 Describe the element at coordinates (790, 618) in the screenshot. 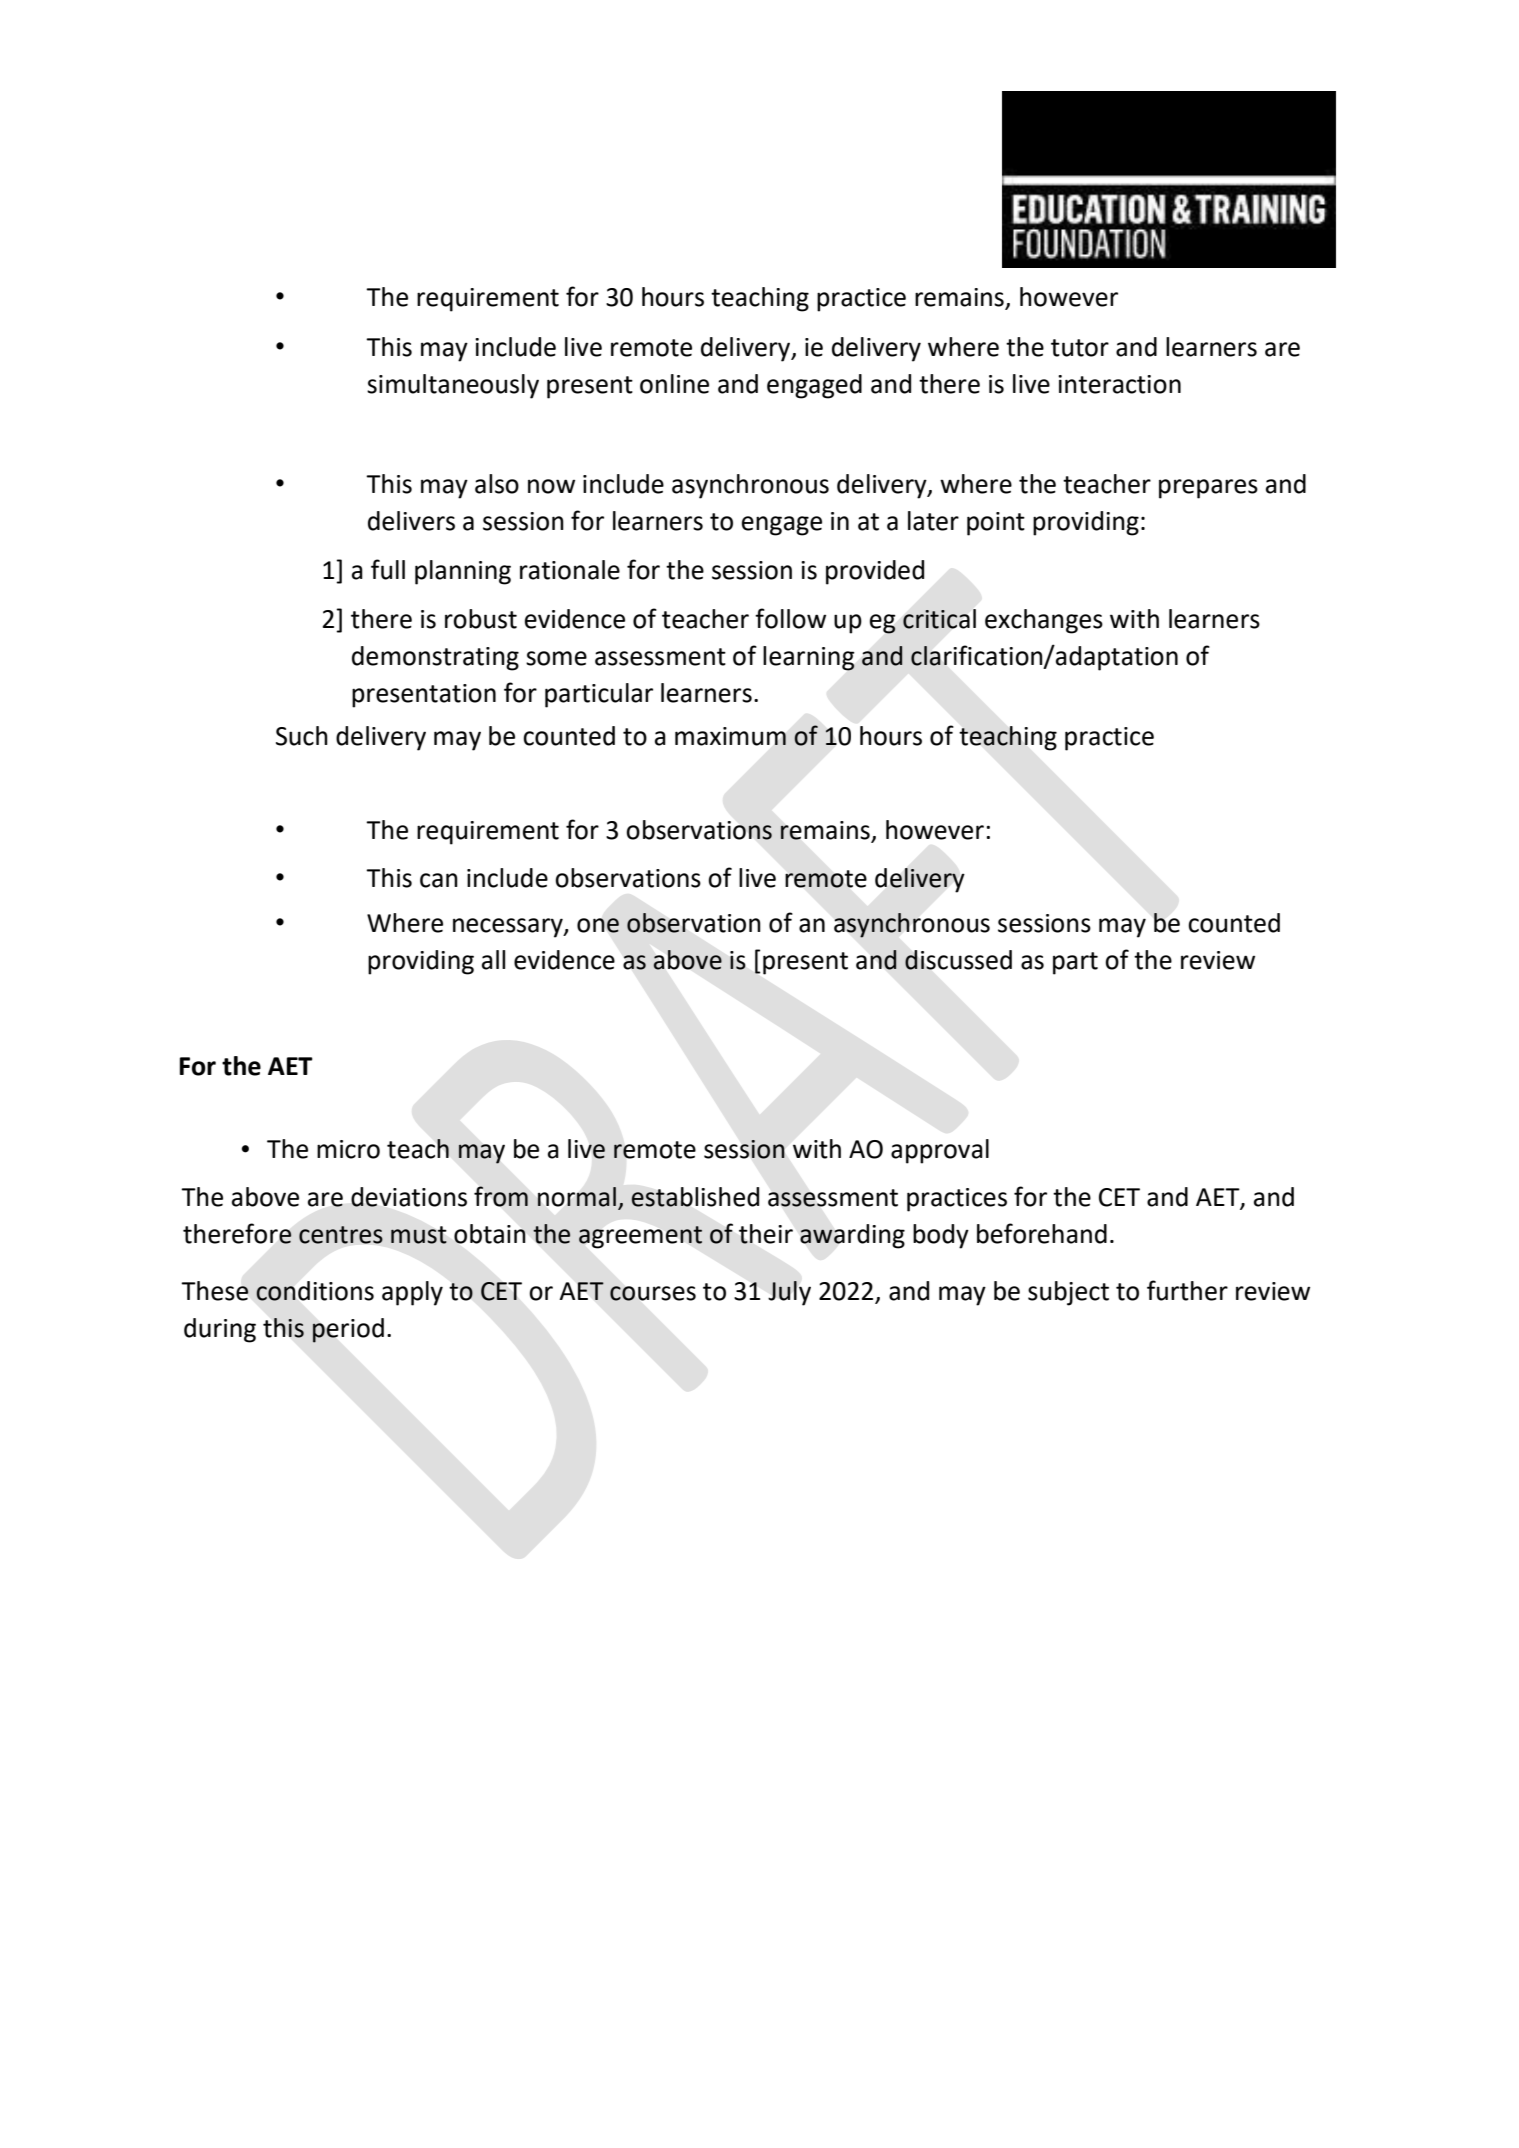

I see `follow` at that location.
